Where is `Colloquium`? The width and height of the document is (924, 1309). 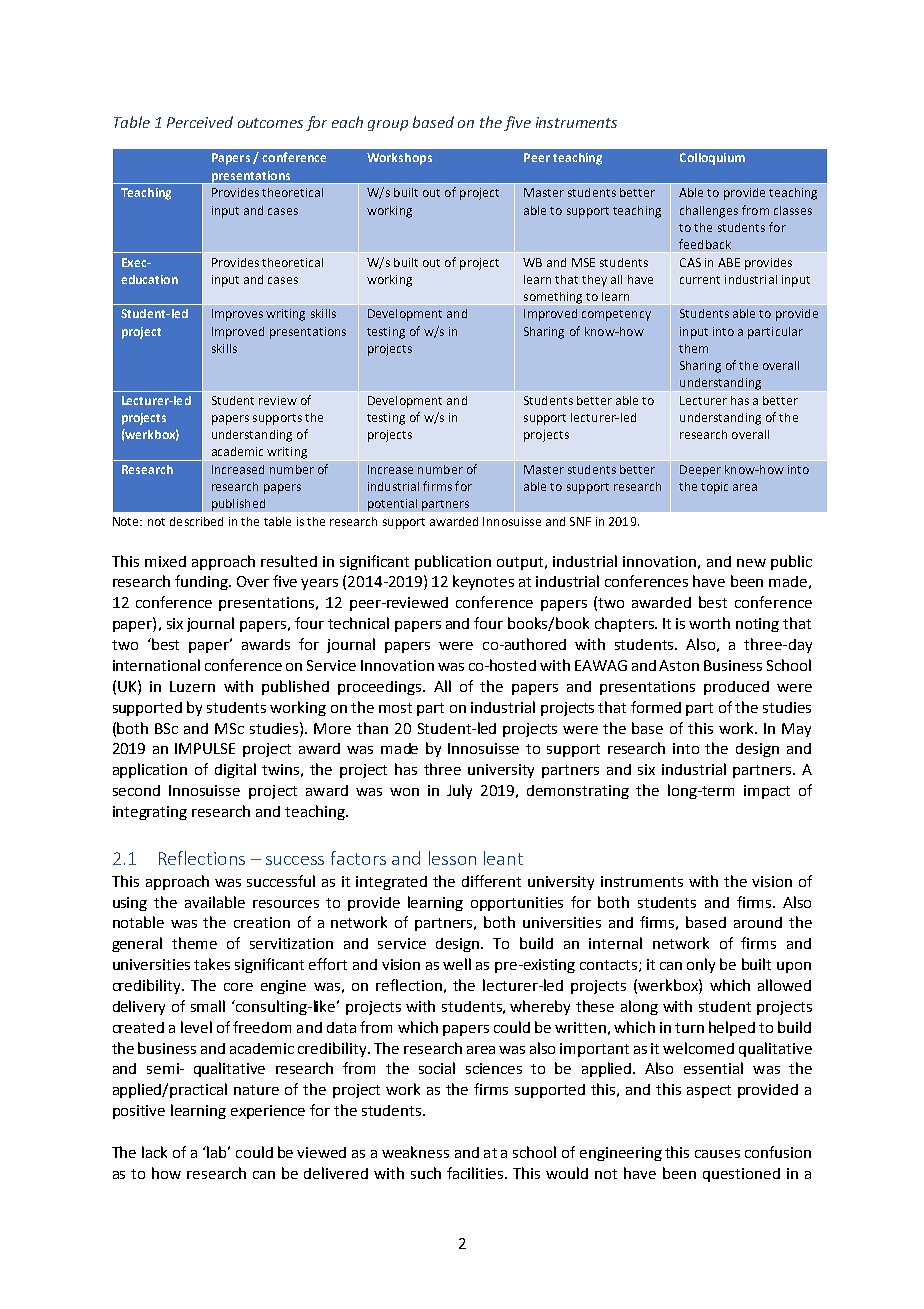 Colloquium is located at coordinates (712, 159).
